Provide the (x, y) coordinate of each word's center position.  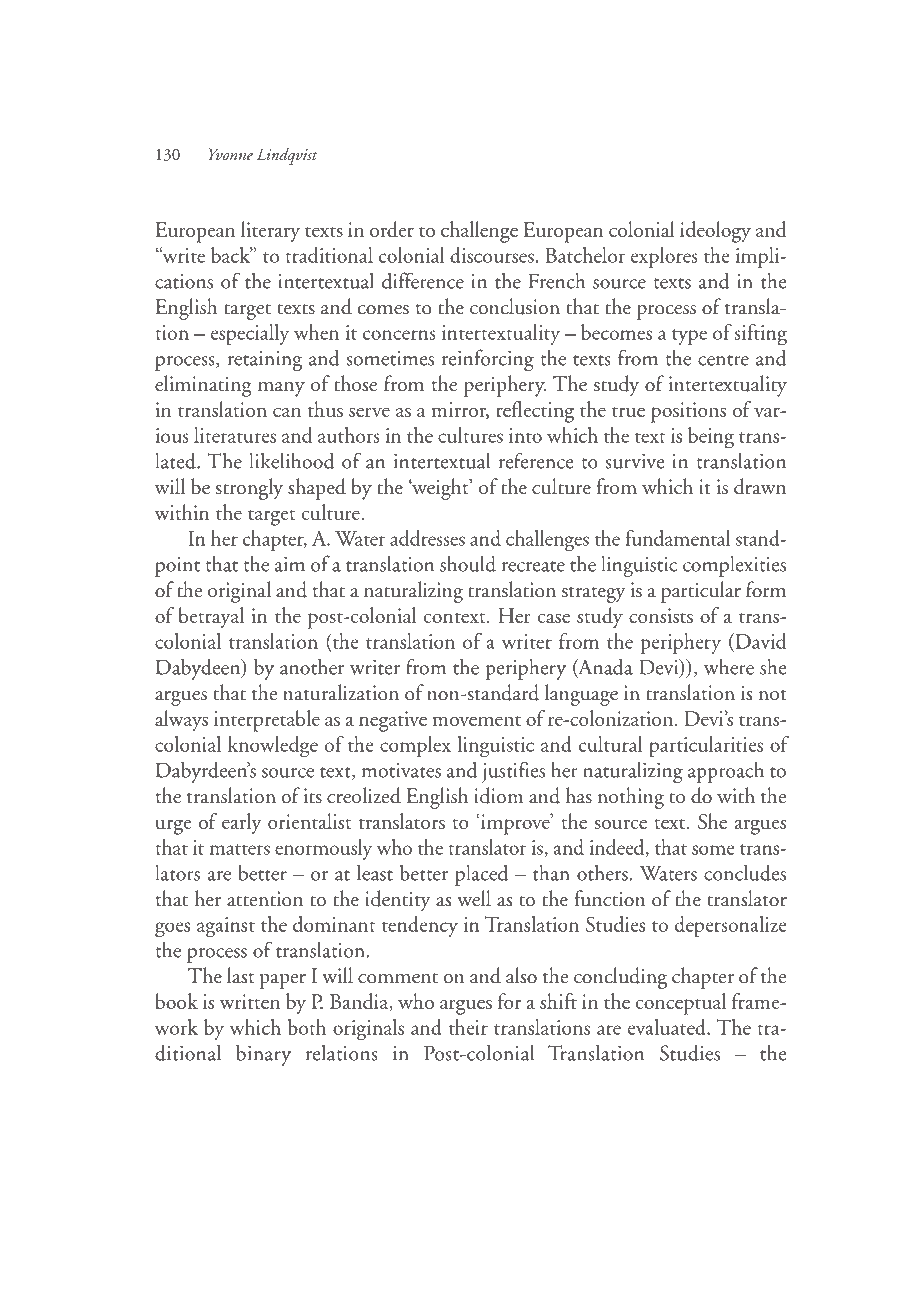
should (468, 563)
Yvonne (231, 154)
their (468, 1027)
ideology (715, 232)
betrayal (211, 617)
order (392, 229)
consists (661, 615)
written (250, 1001)
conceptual (681, 1004)
